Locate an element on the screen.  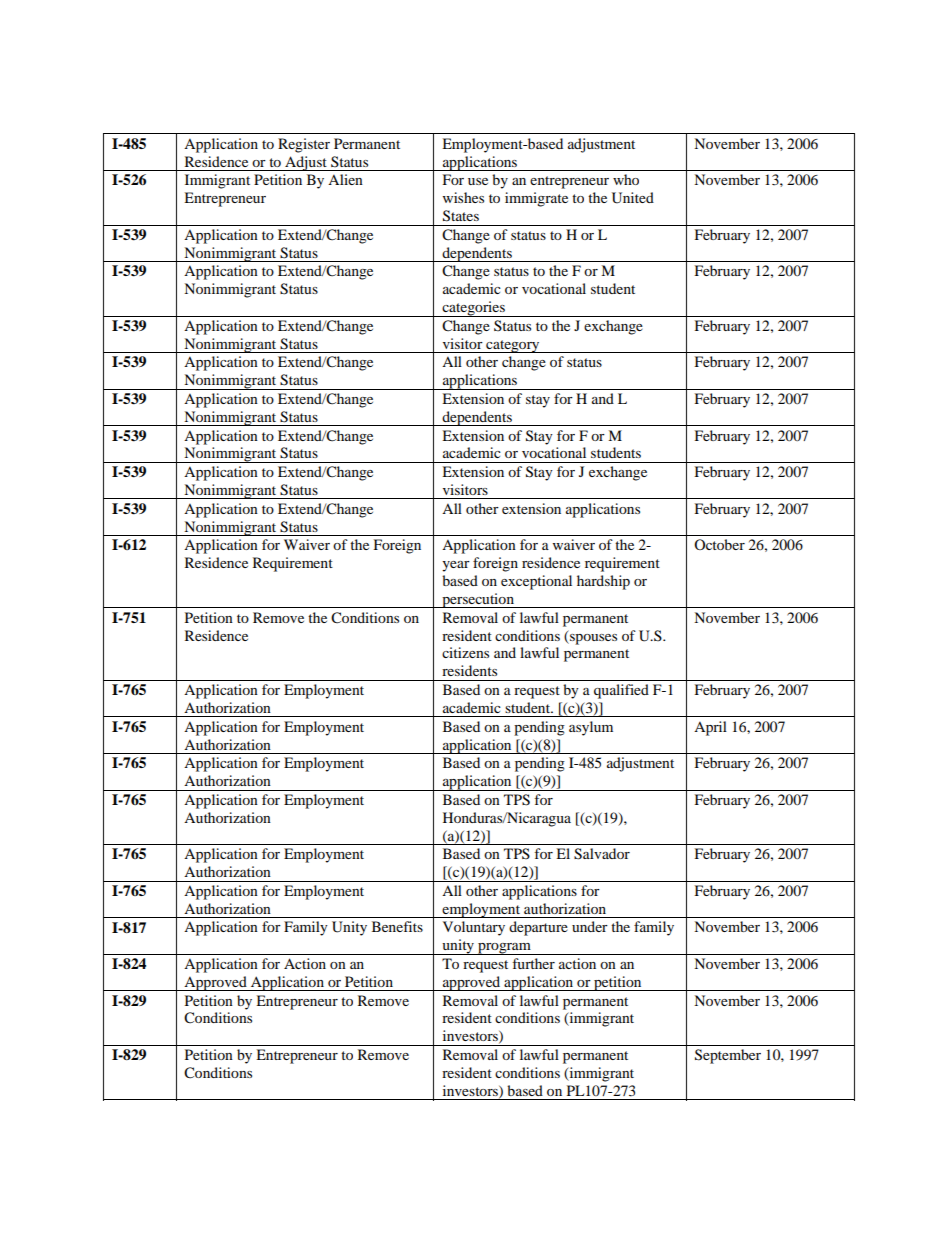
immigrate is located at coordinates (536, 199).
